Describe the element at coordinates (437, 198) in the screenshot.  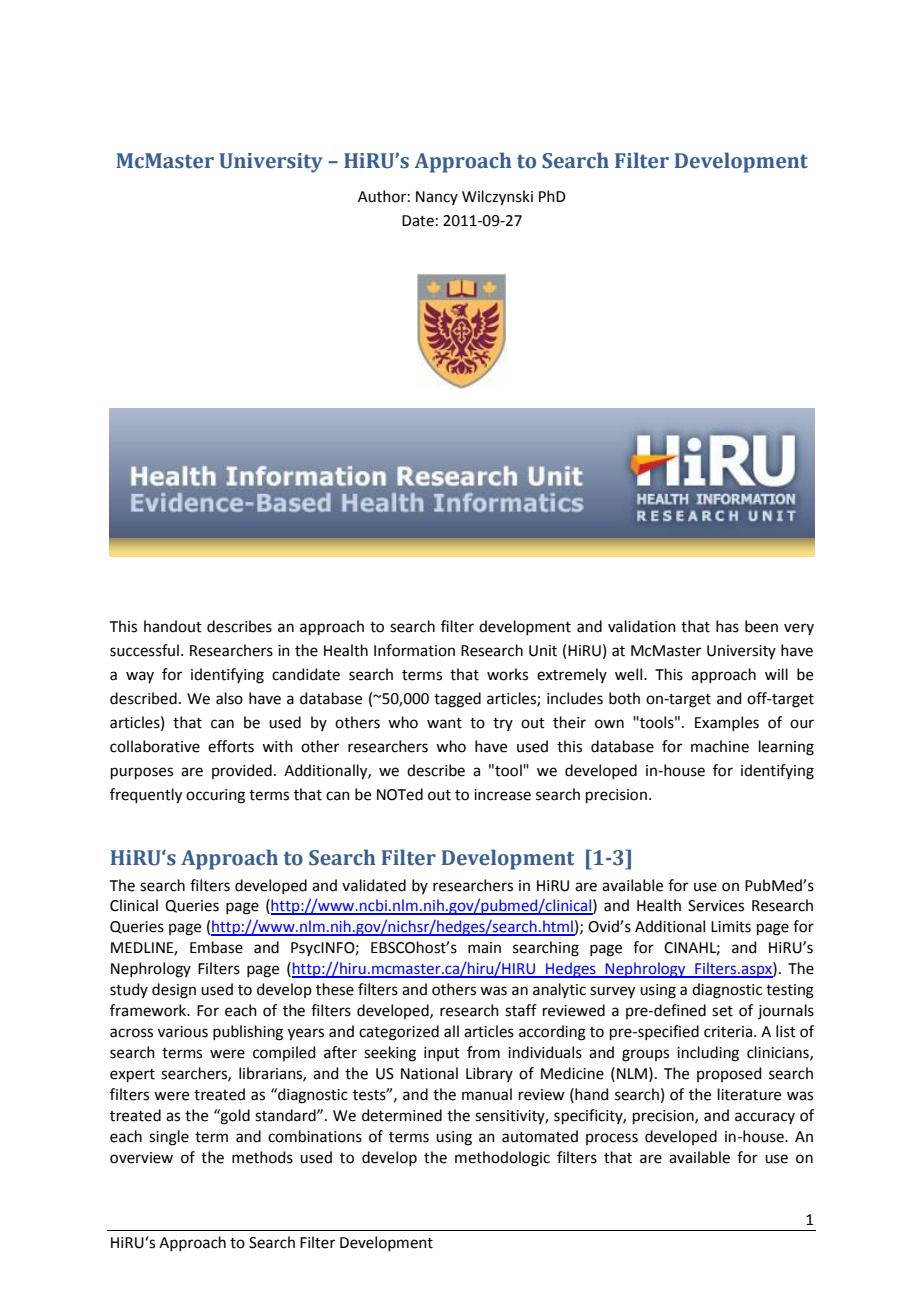
I see `Nancy` at that location.
